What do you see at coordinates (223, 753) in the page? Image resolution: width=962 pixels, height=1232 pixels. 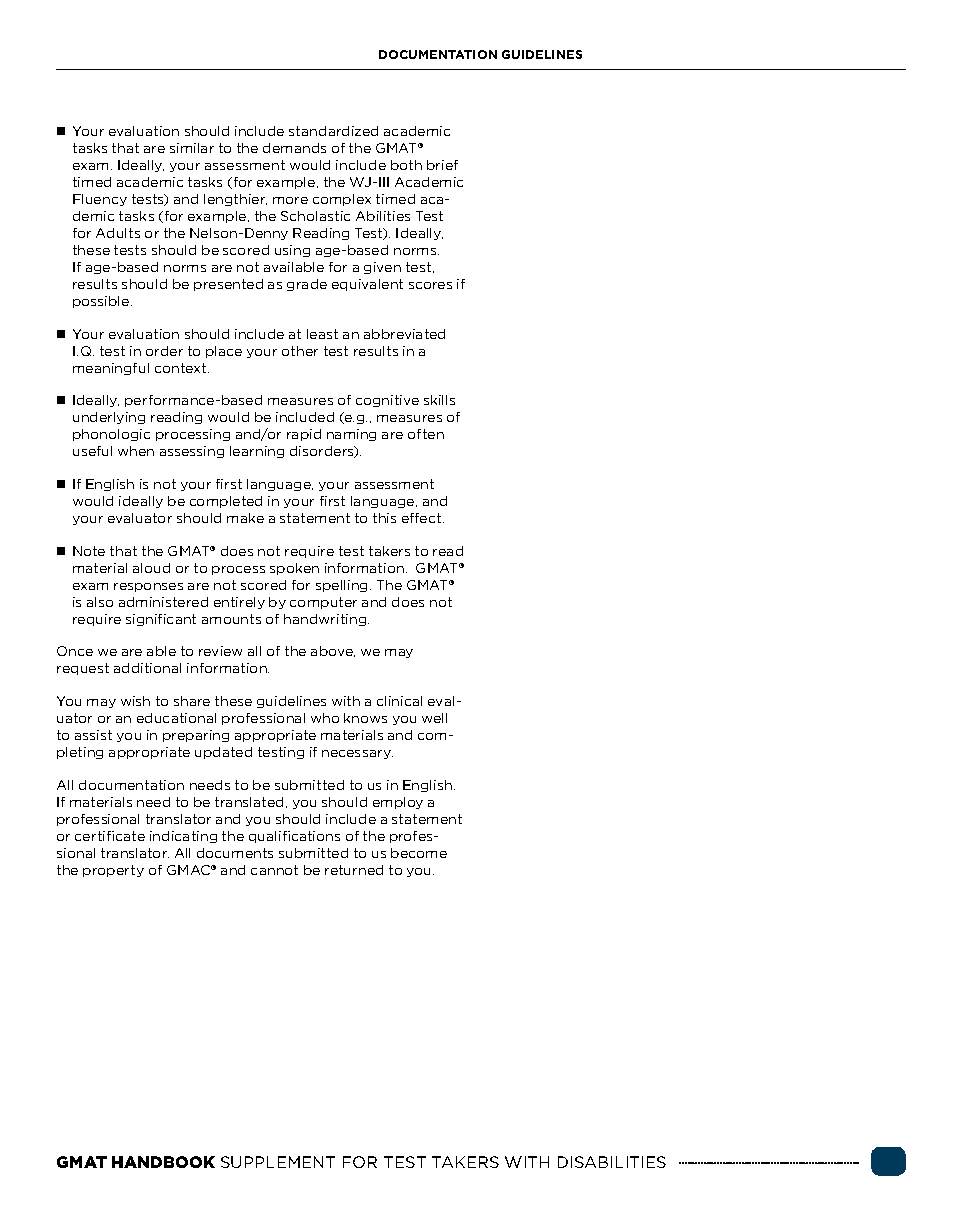 I see `updated` at bounding box center [223, 753].
